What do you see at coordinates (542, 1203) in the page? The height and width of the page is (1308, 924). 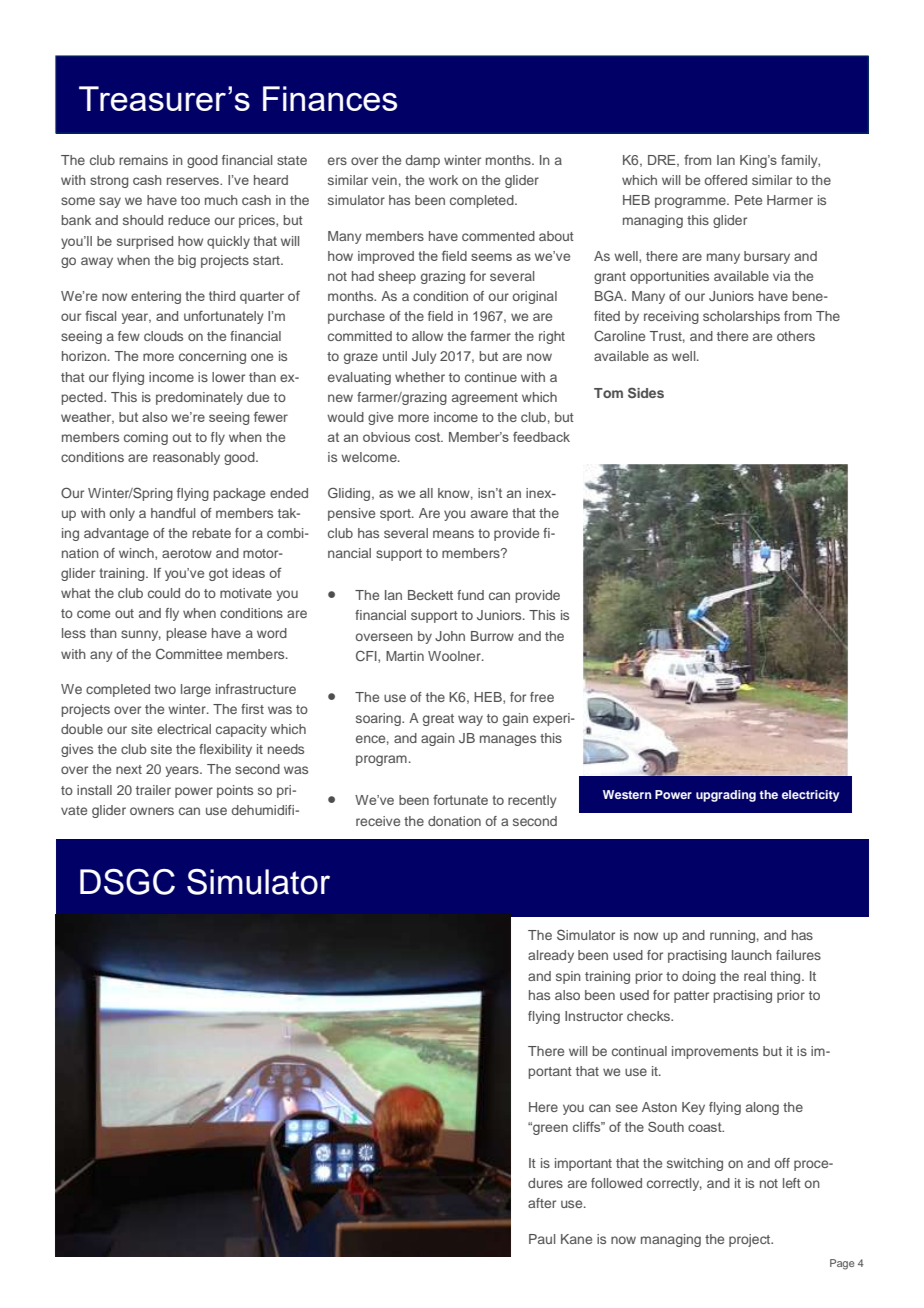 I see `after` at bounding box center [542, 1203].
